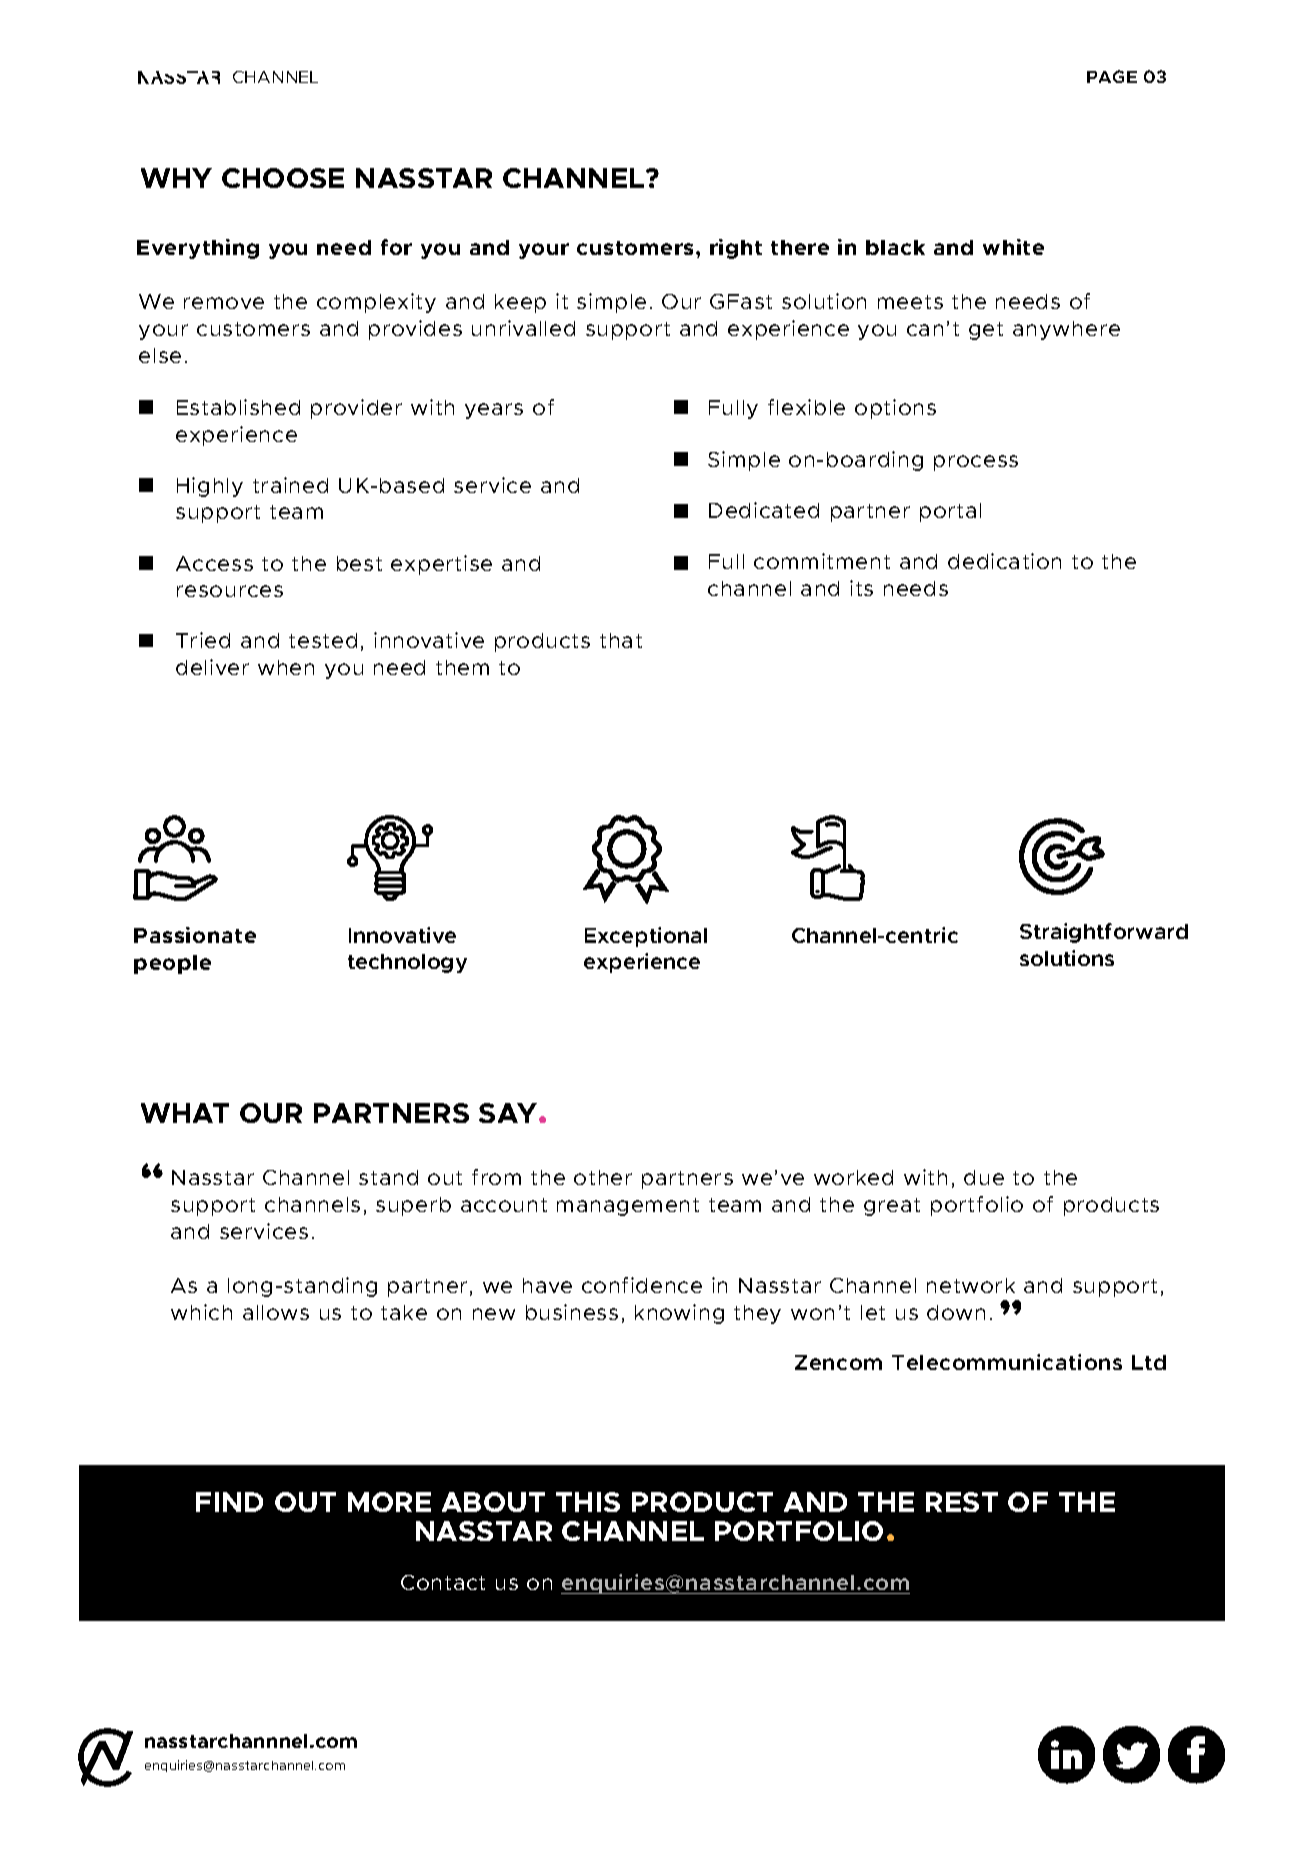 The width and height of the document is (1307, 1849). Describe the element at coordinates (229, 1502) in the document. I see `FIND` at that location.
